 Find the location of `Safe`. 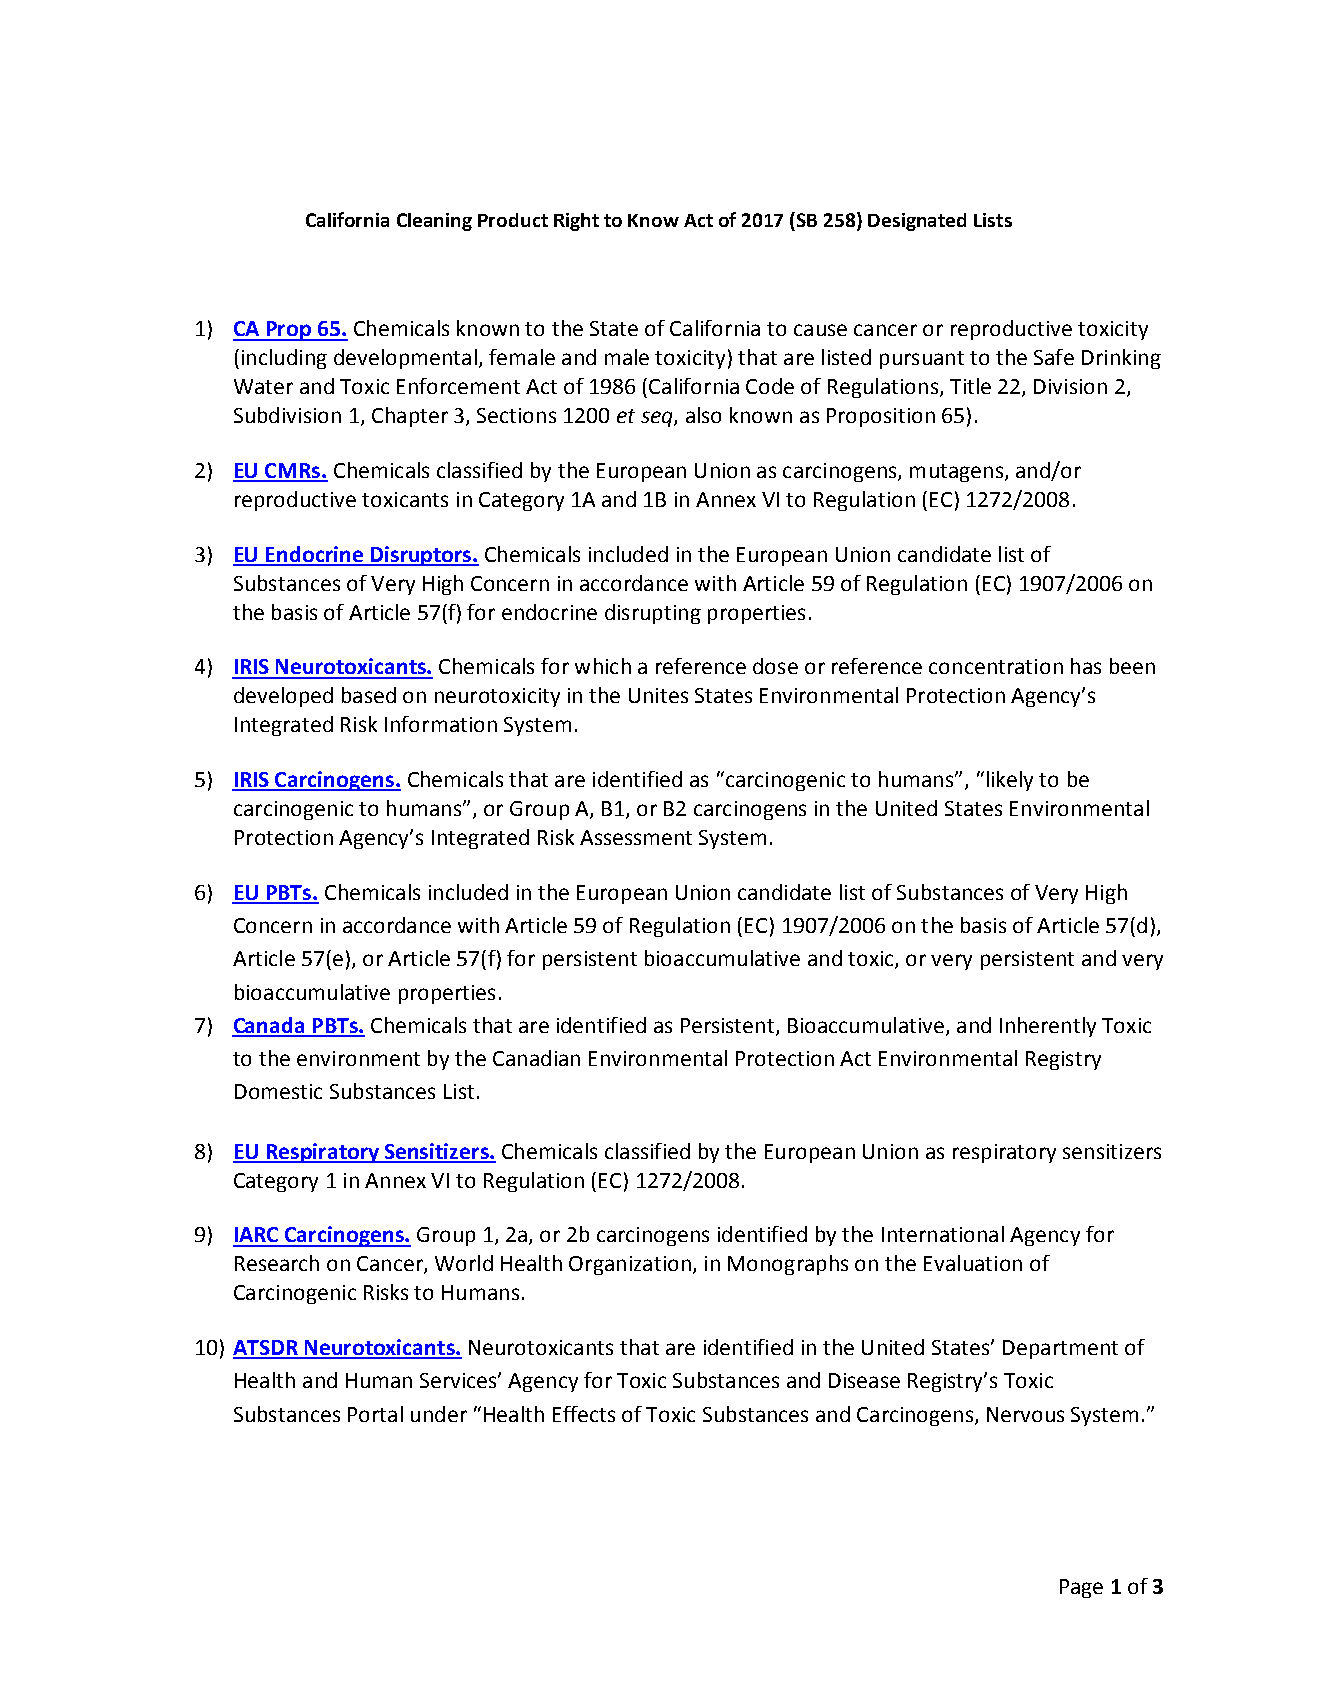

Safe is located at coordinates (1054, 357).
